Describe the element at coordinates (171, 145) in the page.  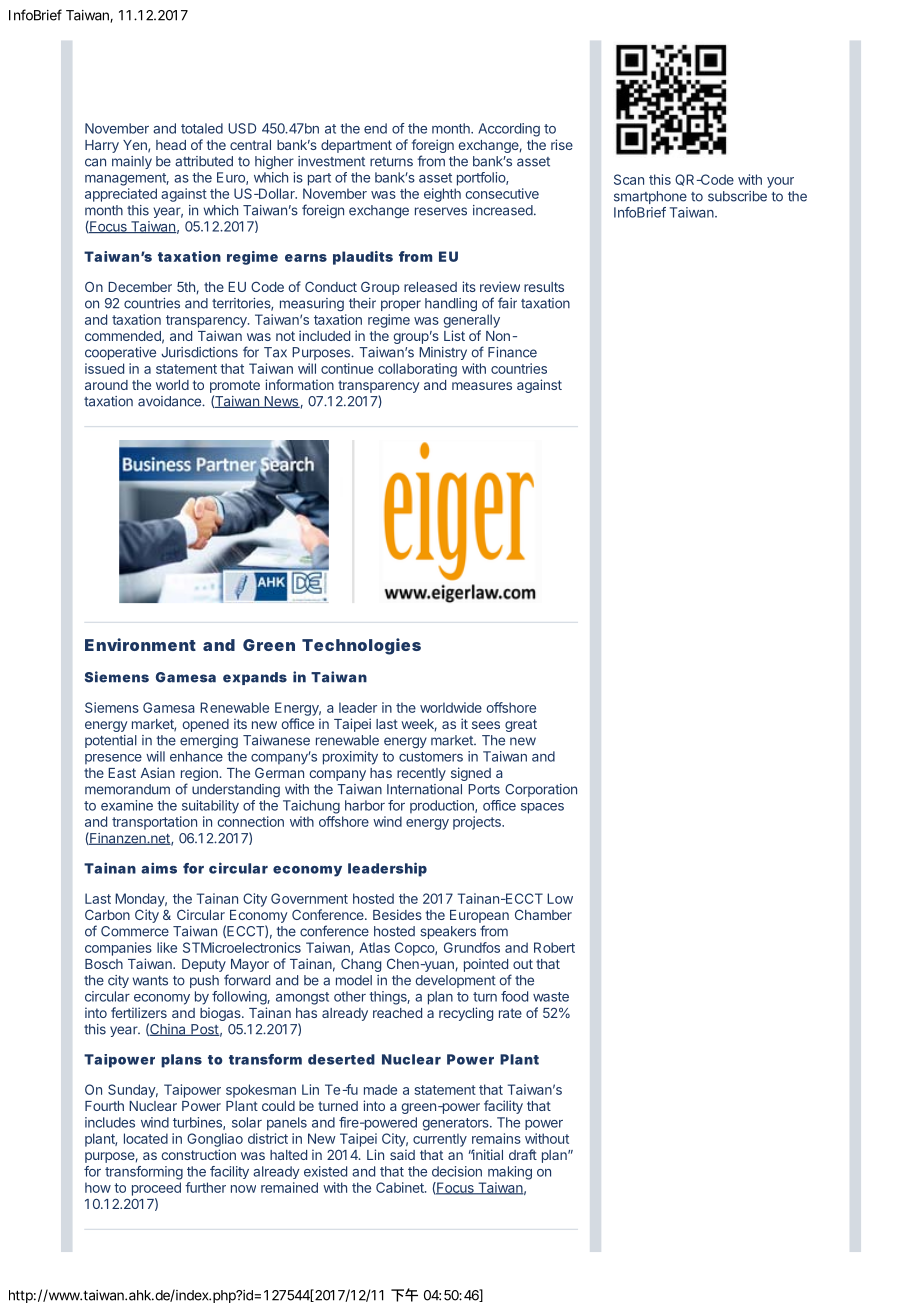
I see `head` at that location.
